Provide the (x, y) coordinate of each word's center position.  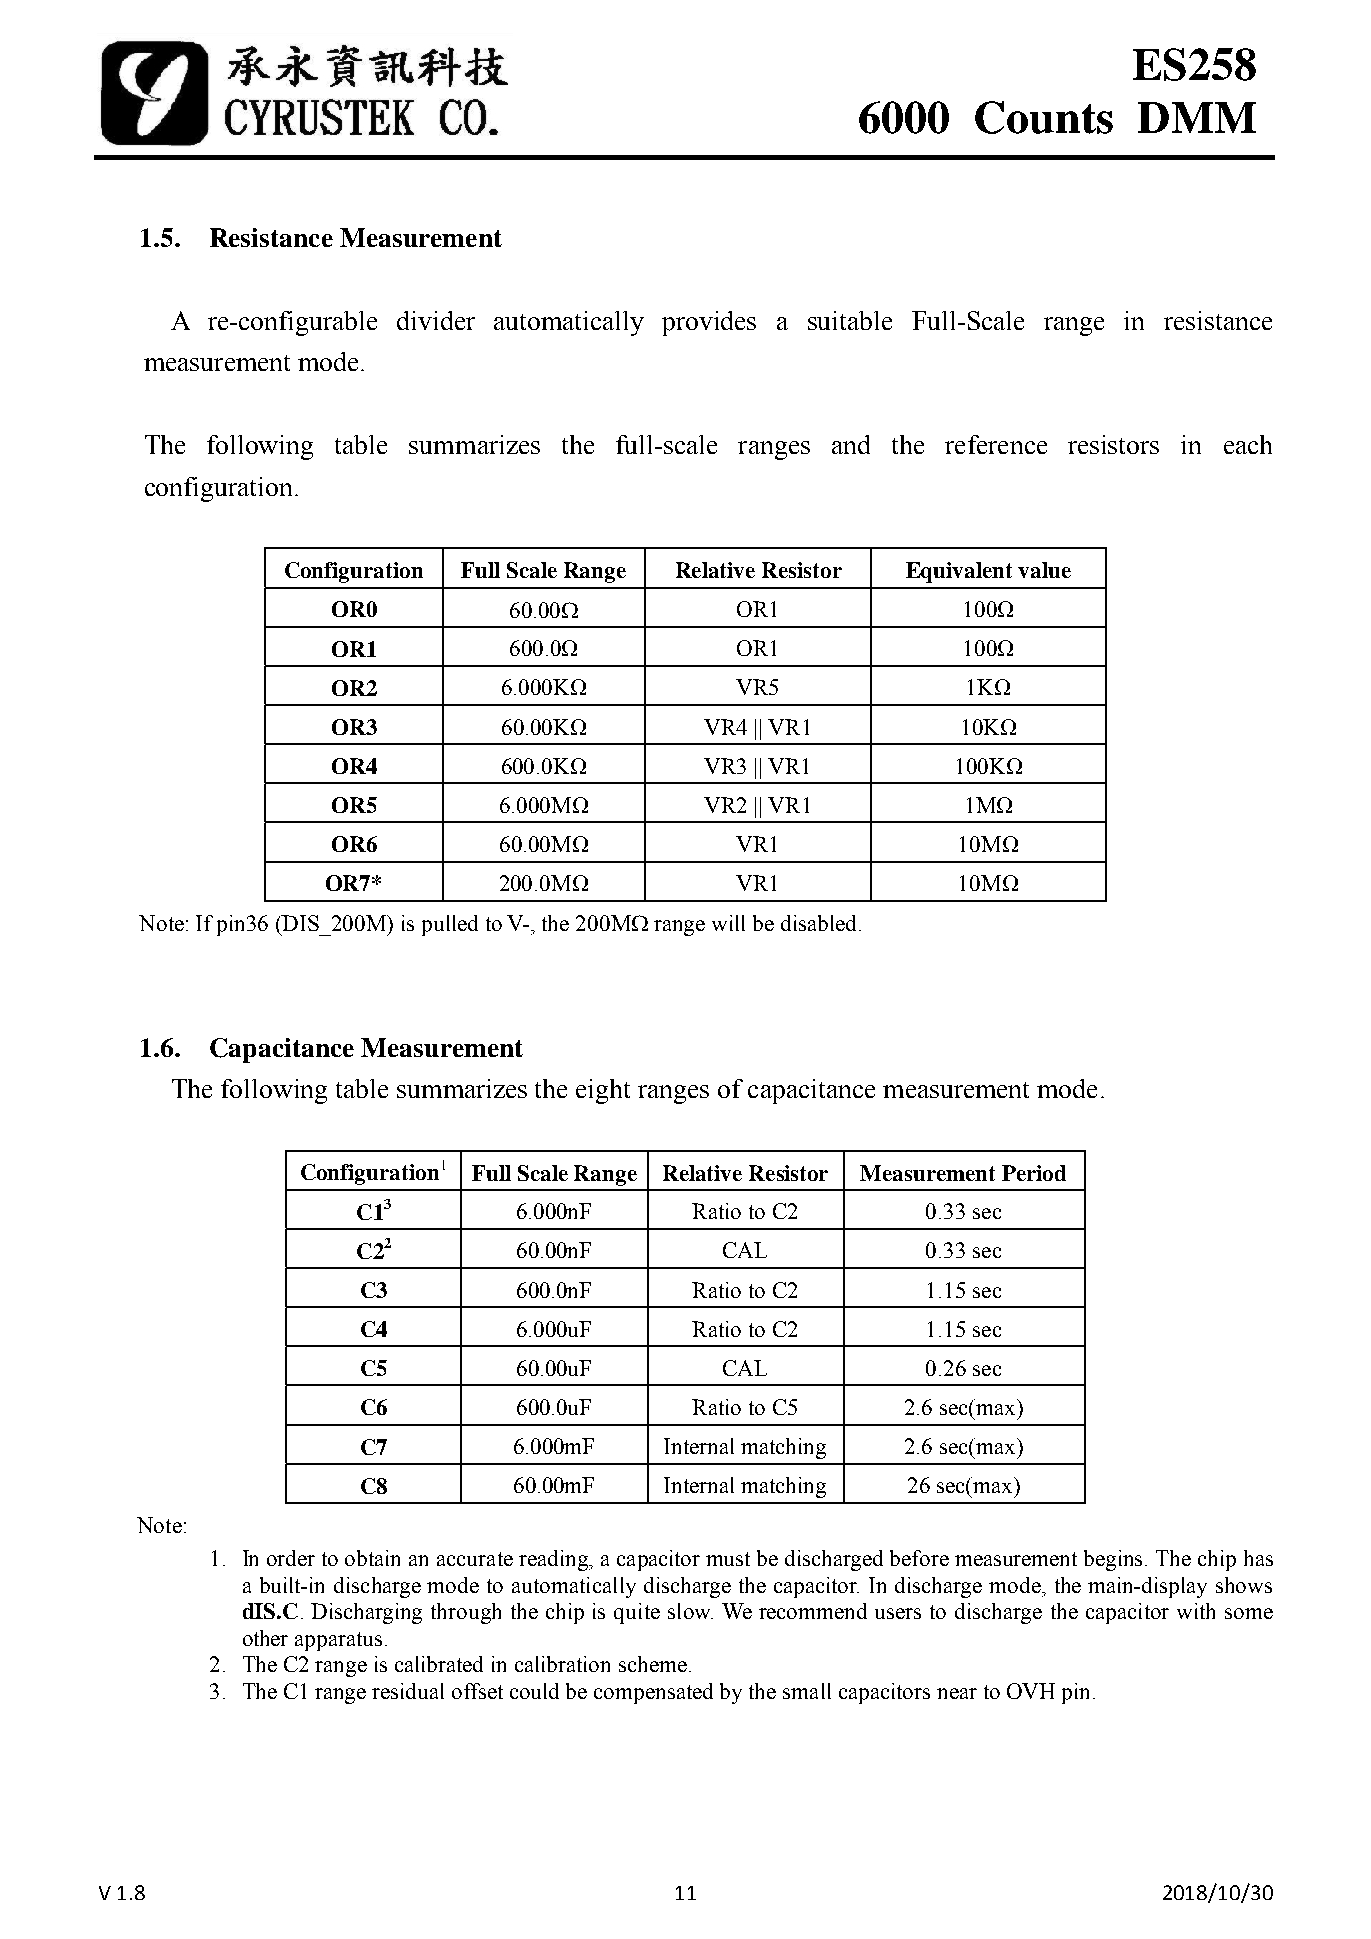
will (728, 923)
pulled (450, 925)
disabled (818, 923)
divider (436, 320)
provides (709, 323)
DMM (1197, 117)
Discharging (366, 1613)
